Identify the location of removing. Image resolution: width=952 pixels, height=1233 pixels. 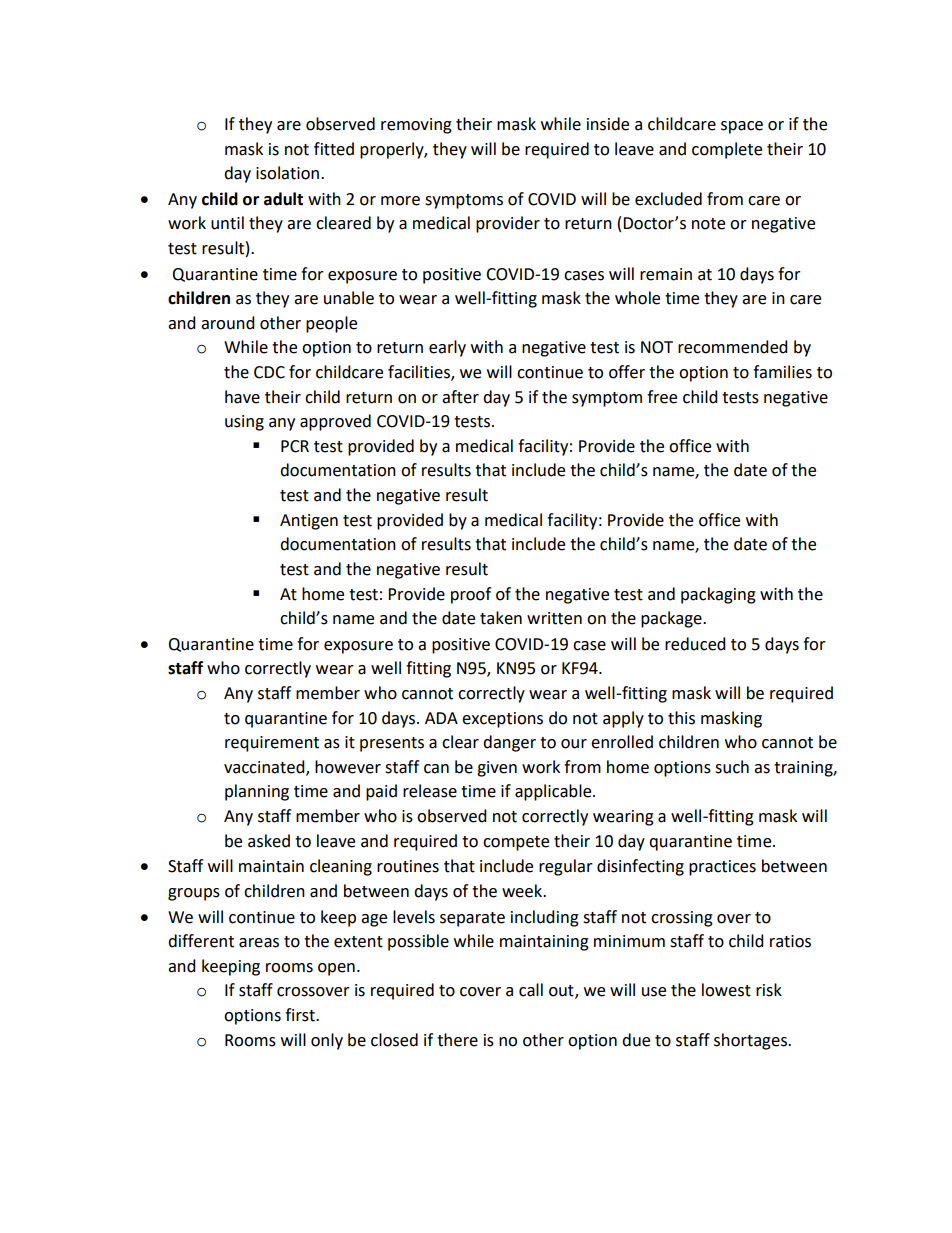
(416, 126).
